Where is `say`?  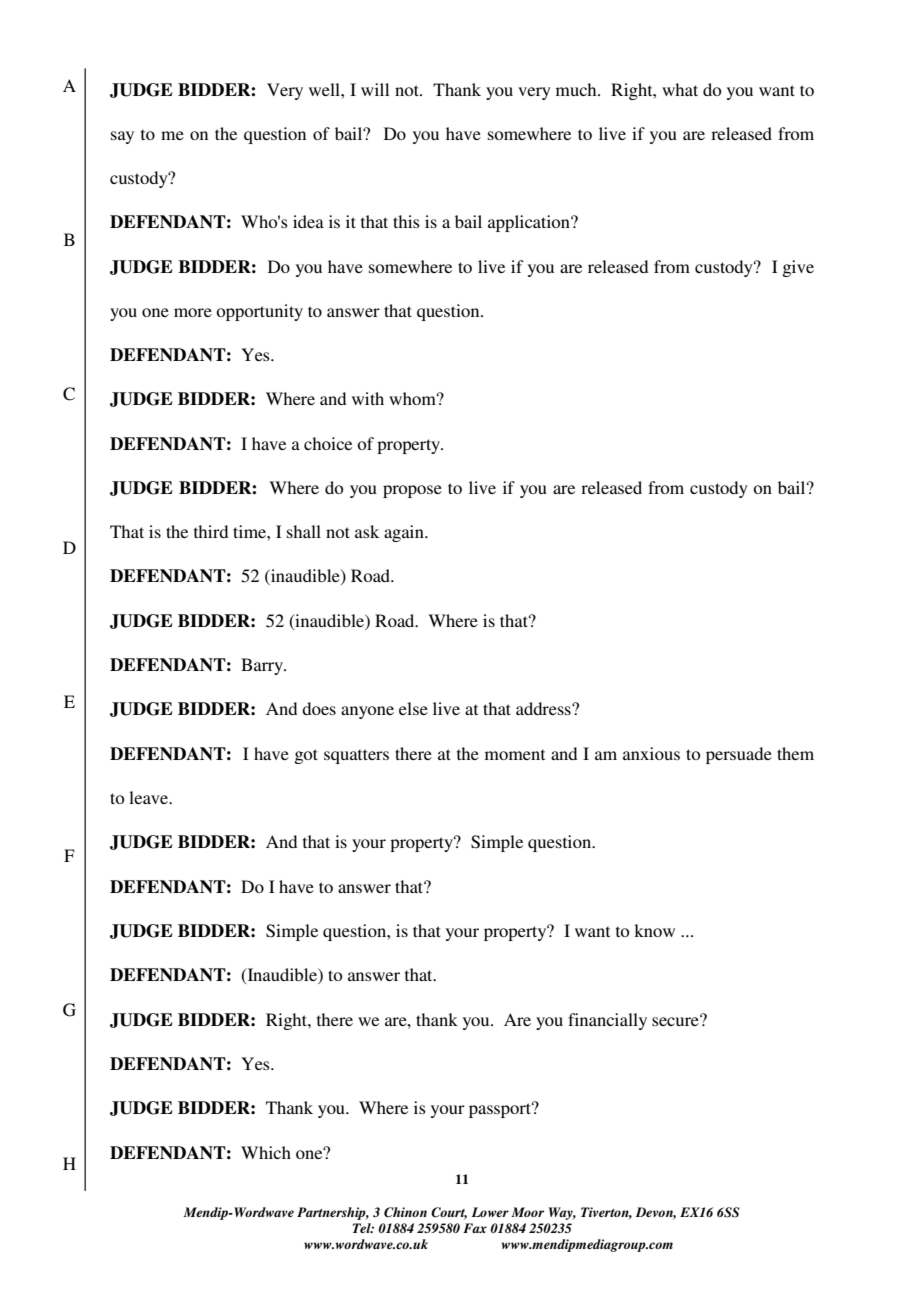 say is located at coordinates (122, 137).
